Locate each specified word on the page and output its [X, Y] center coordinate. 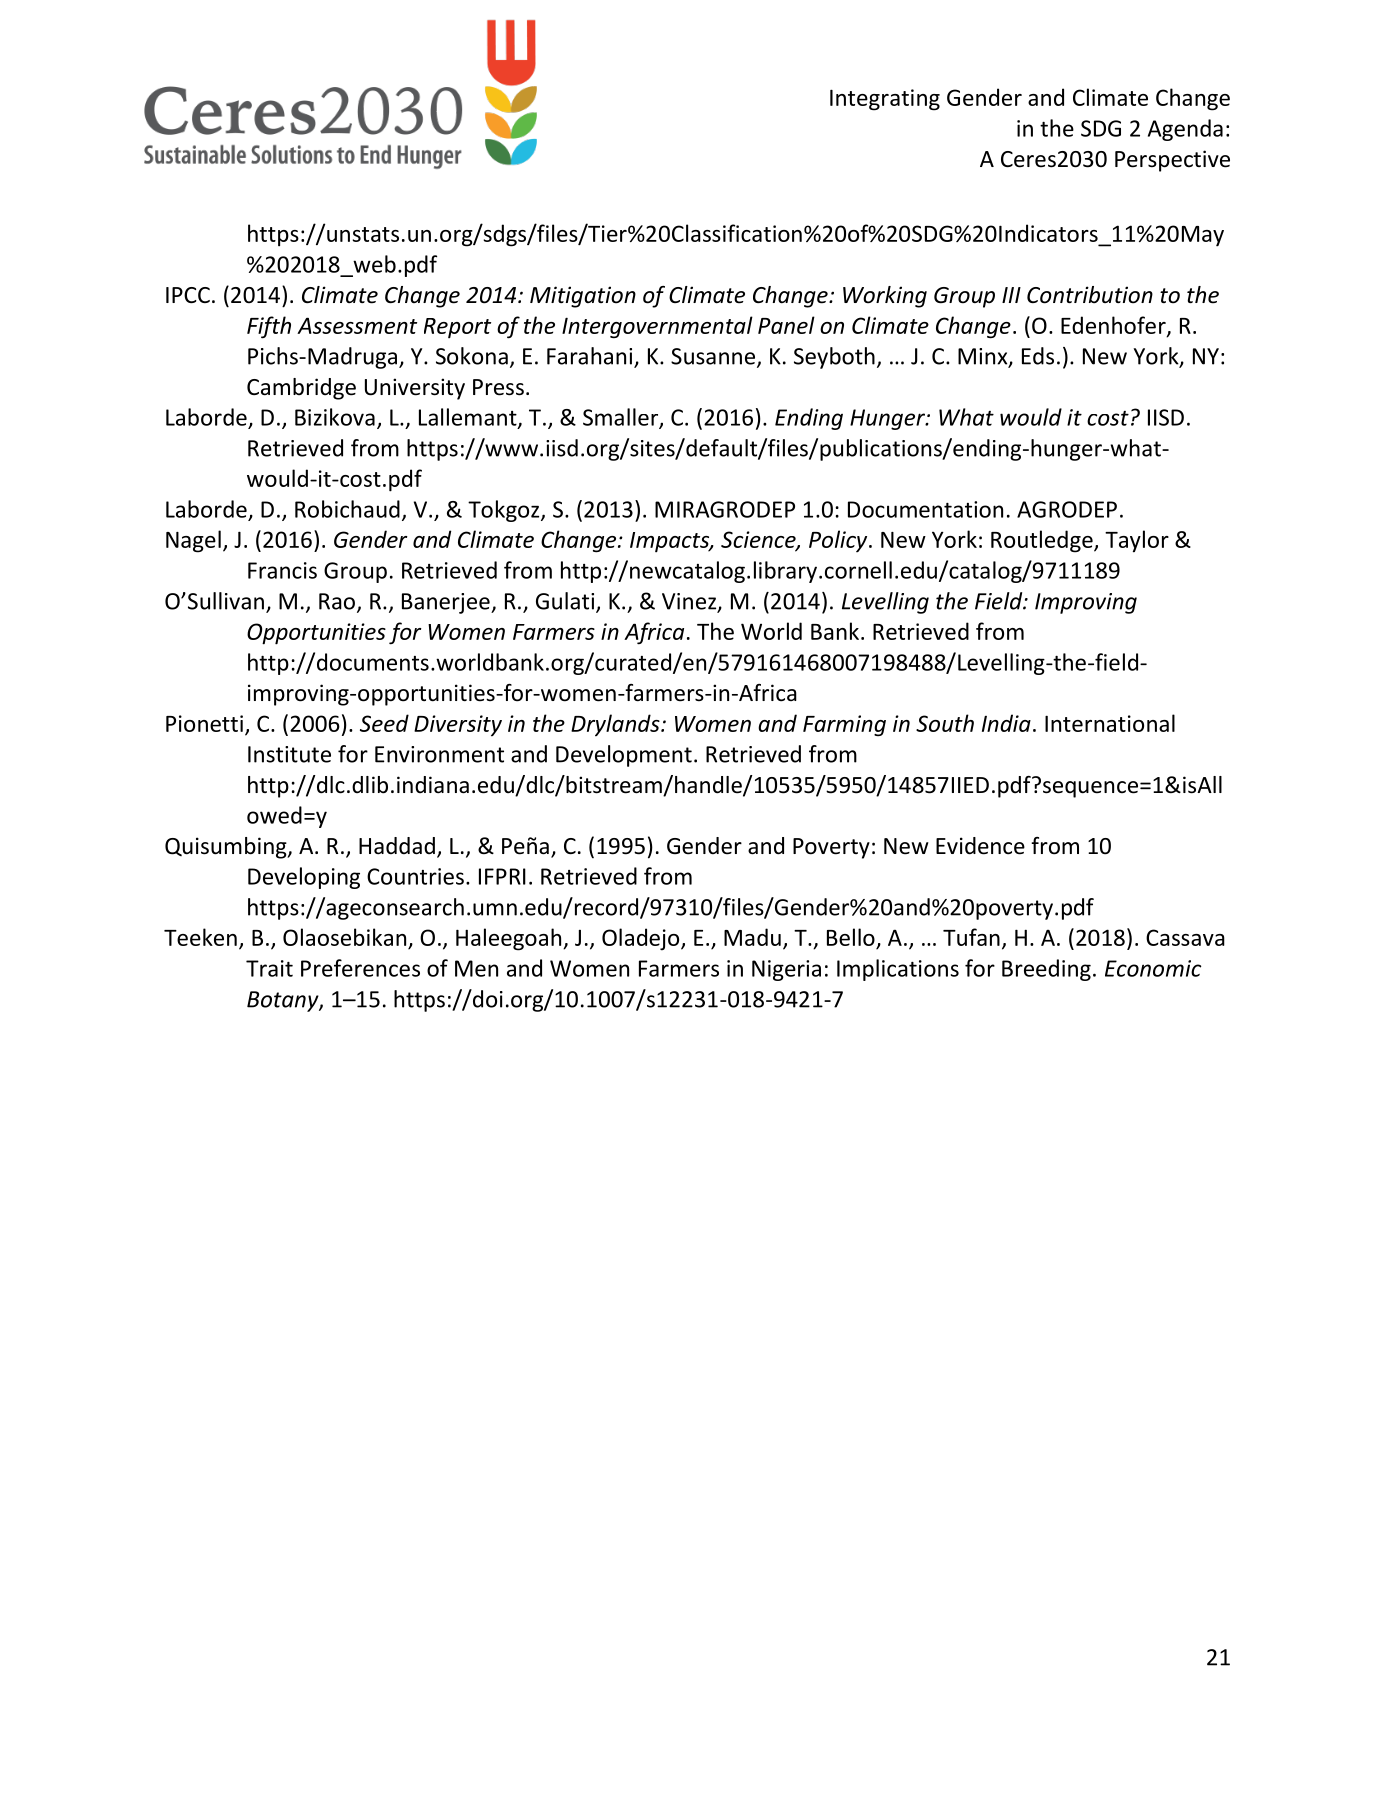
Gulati [566, 602]
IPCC [188, 295]
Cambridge [301, 389]
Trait [269, 968]
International [1110, 723]
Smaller [621, 418]
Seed [384, 723]
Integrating [885, 100]
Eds [1038, 356]
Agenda [1185, 130]
